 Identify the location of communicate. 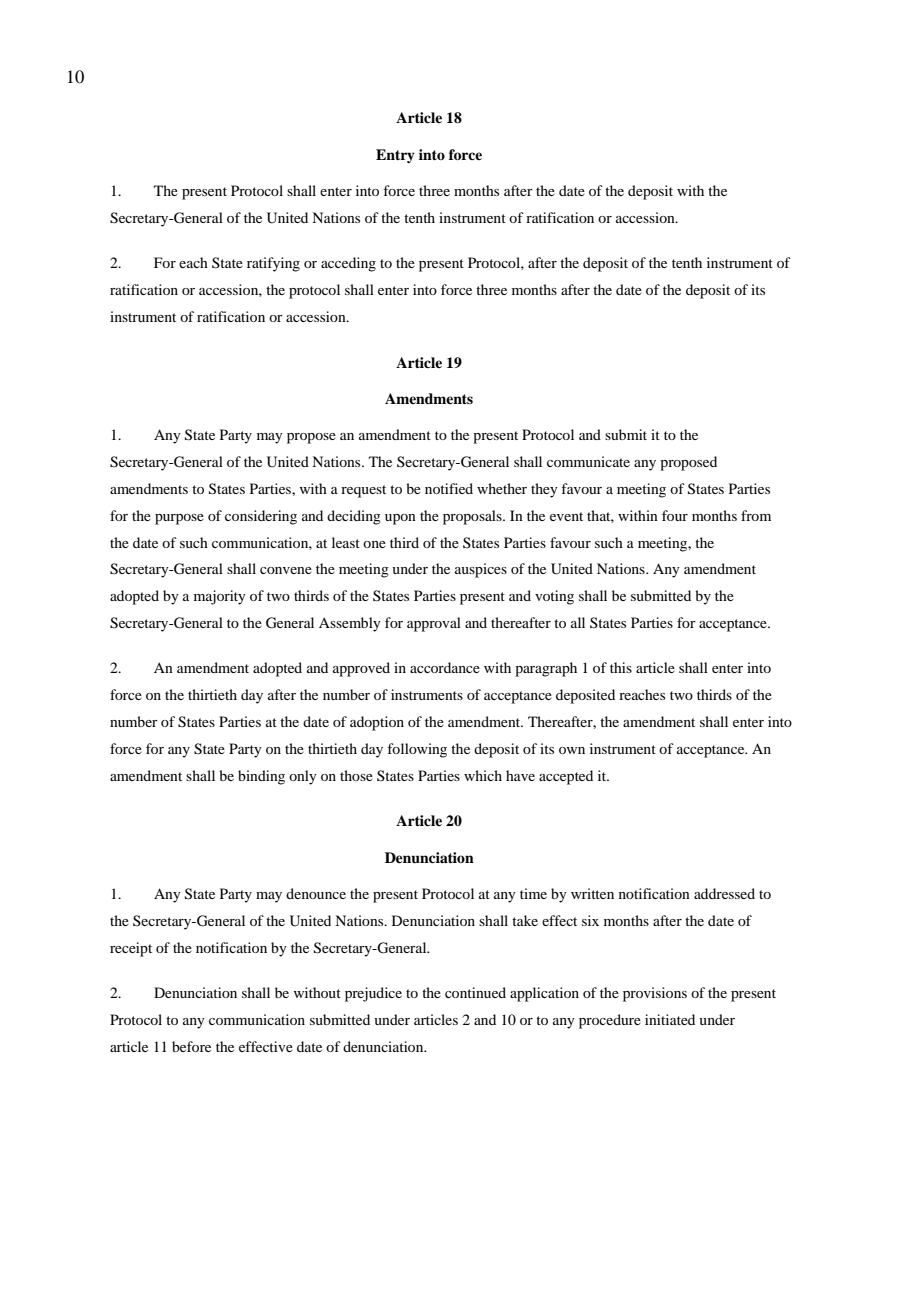
(588, 461).
